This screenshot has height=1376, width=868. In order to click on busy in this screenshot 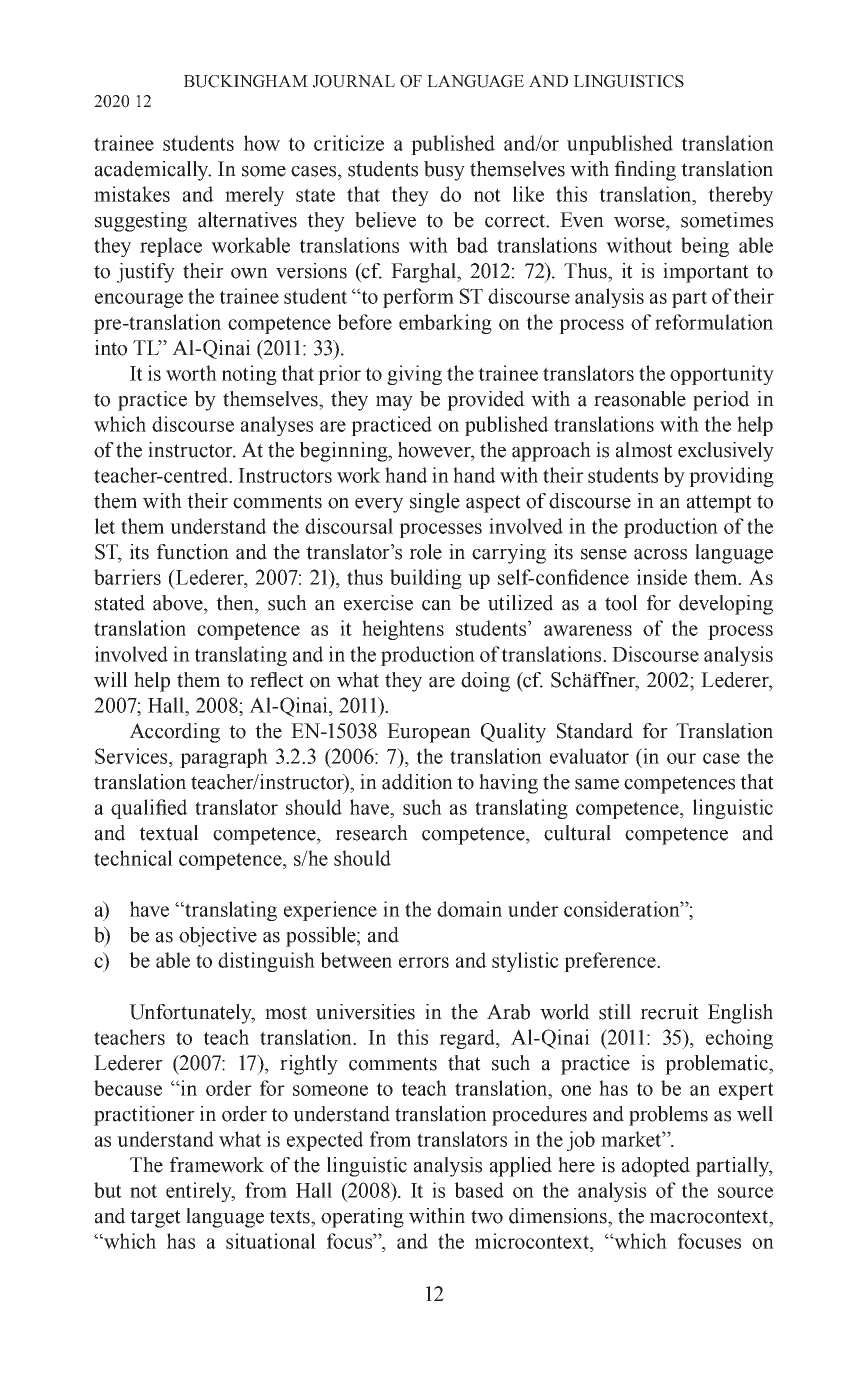, I will do `click(444, 171)`.
